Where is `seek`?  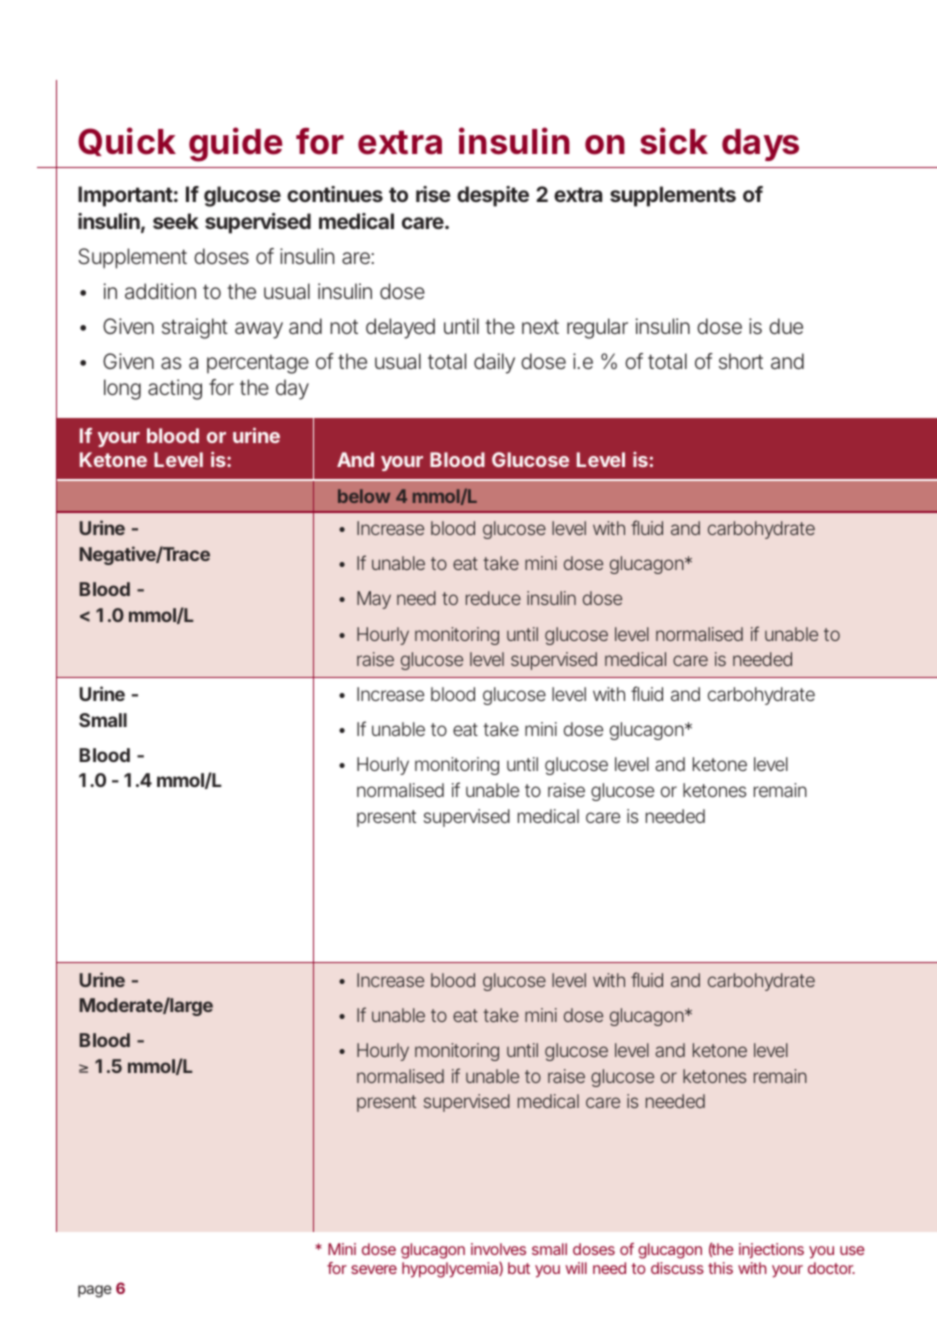 seek is located at coordinates (176, 221).
